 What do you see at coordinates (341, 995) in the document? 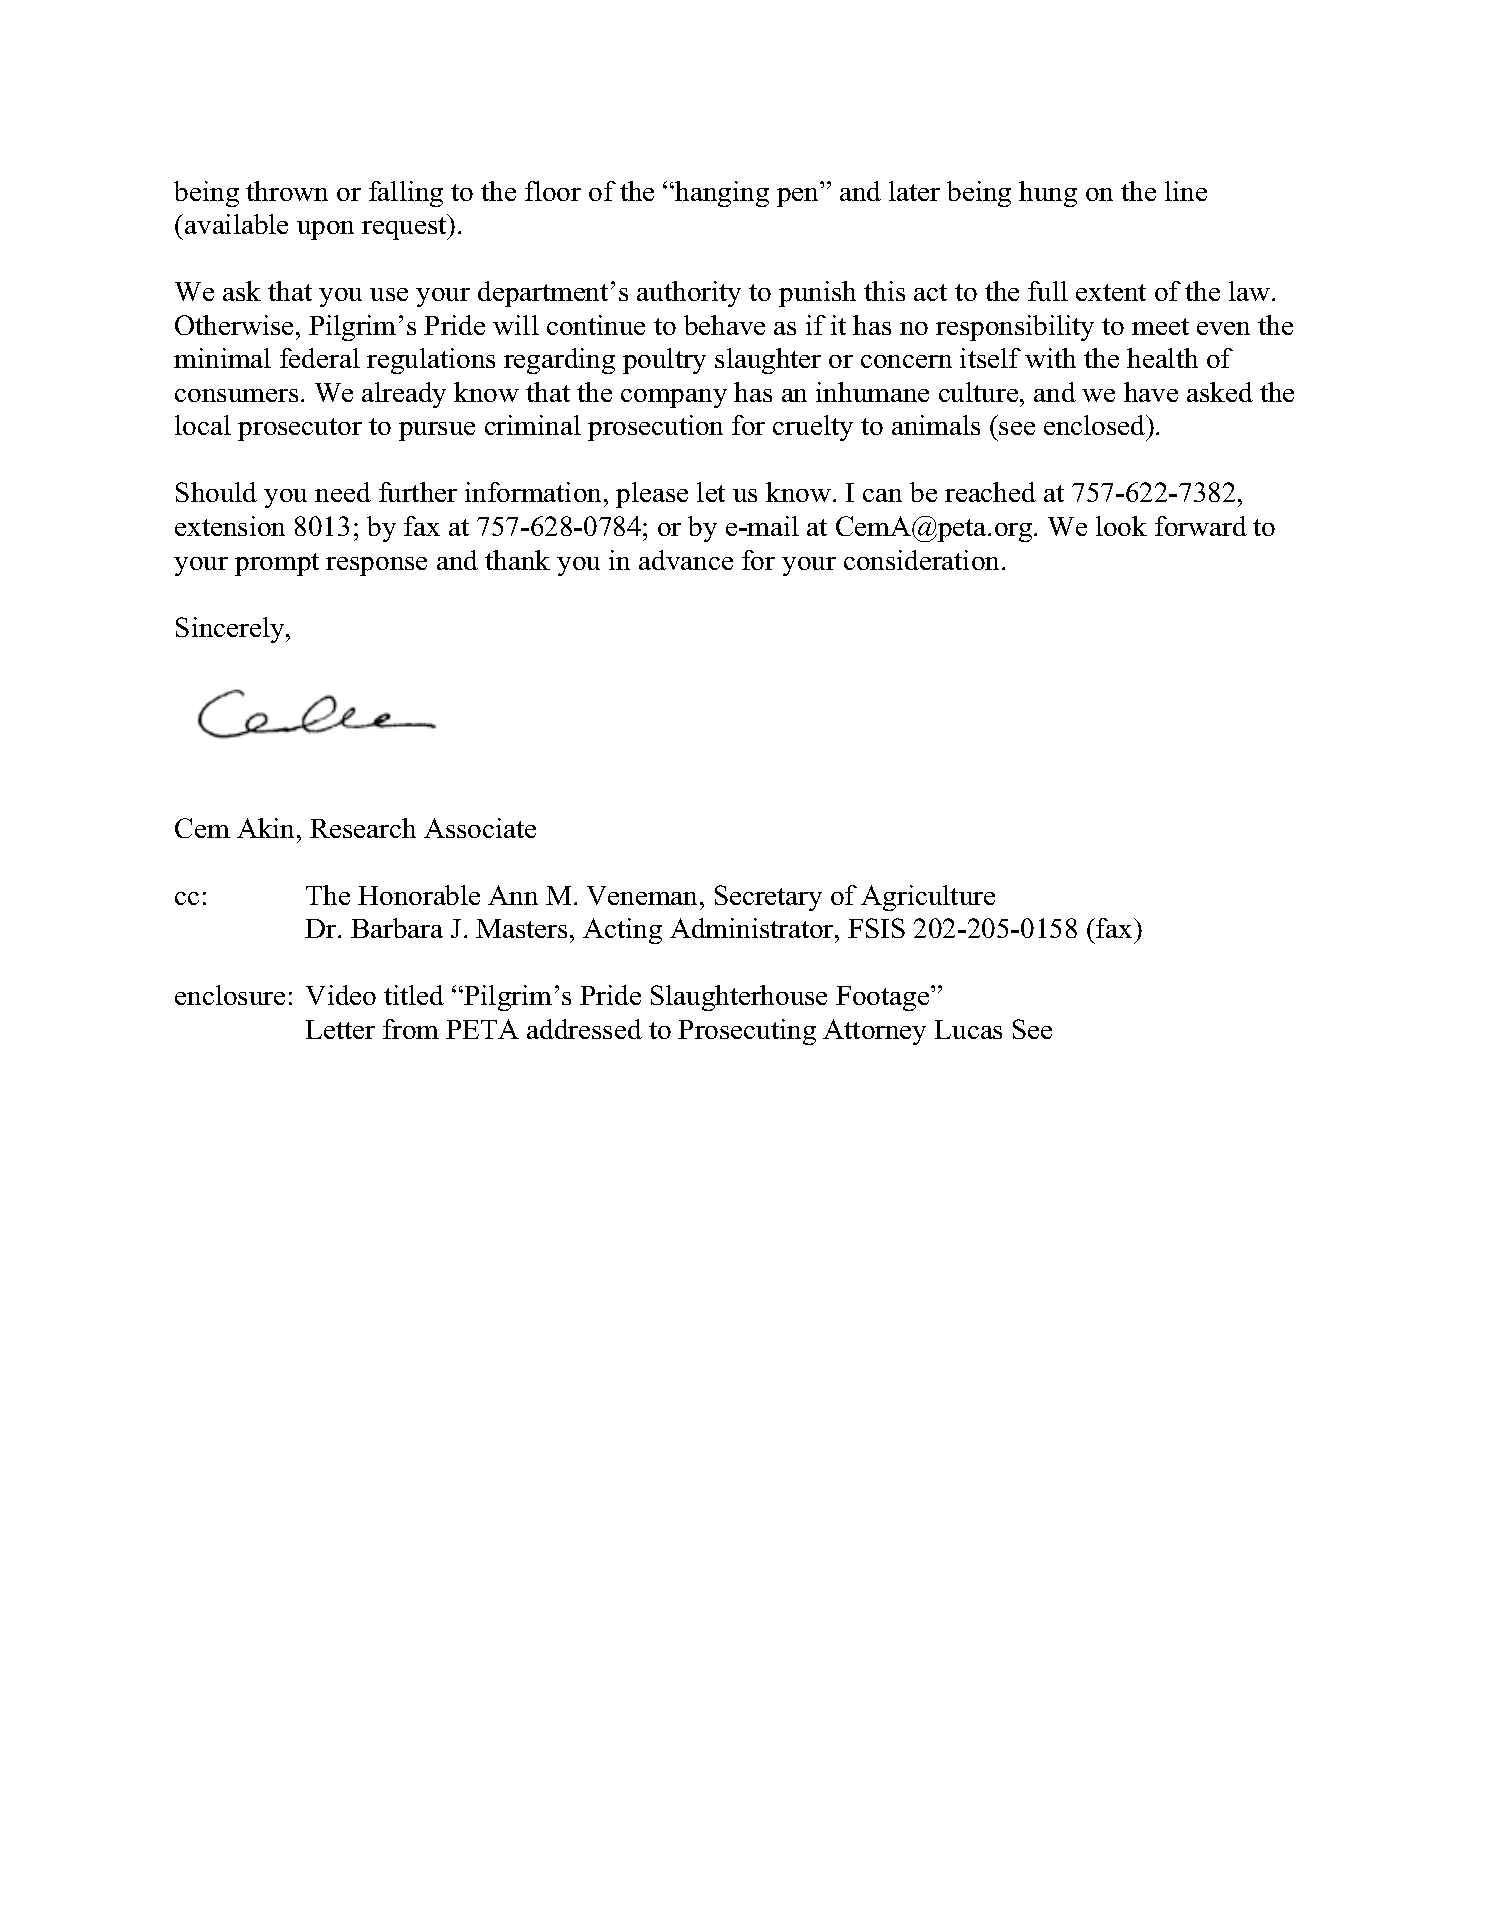
I see `Video` at bounding box center [341, 995].
